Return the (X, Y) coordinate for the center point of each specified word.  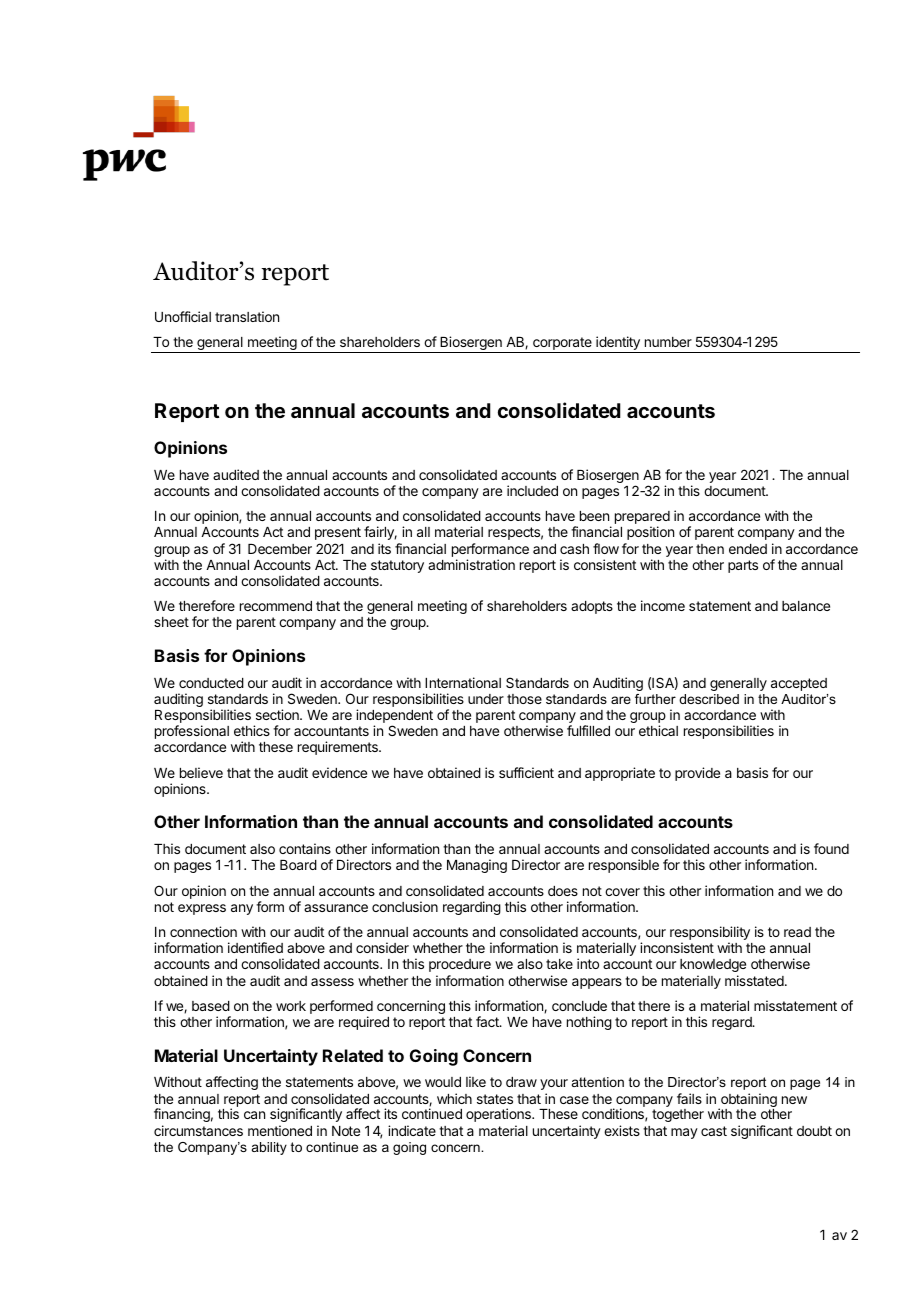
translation (247, 316)
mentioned (280, 1130)
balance (806, 606)
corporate (562, 345)
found (831, 848)
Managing (477, 866)
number (668, 342)
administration (471, 564)
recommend (276, 606)
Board (298, 865)
